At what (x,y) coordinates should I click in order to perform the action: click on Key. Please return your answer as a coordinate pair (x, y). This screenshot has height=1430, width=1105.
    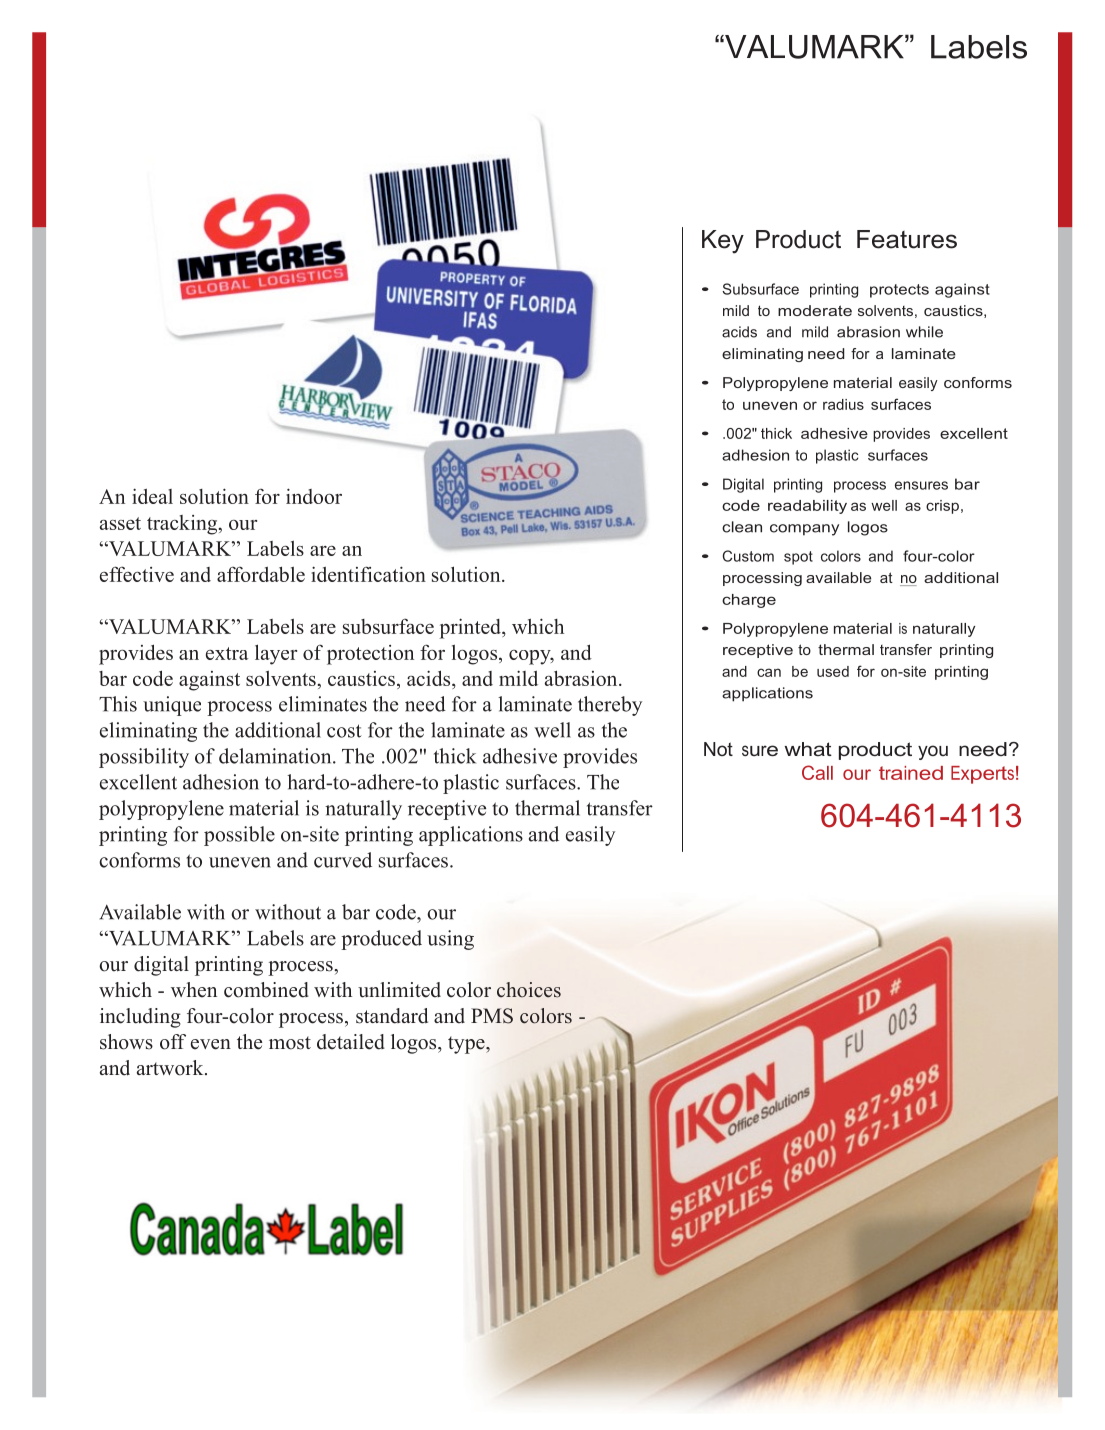
    Looking at the image, I should click on (723, 242).
